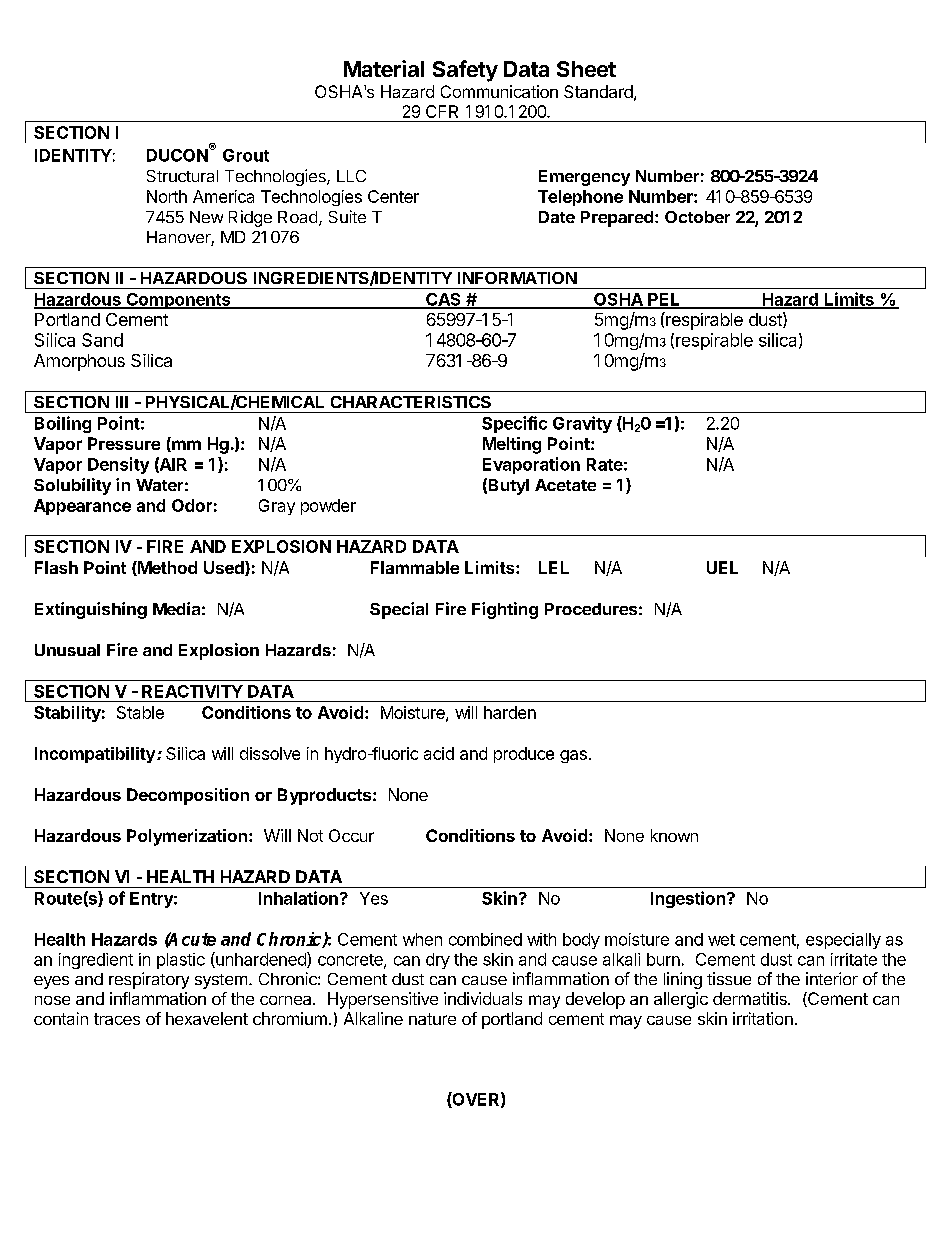 The width and height of the screenshot is (952, 1233). I want to click on CFR, so click(442, 111).
